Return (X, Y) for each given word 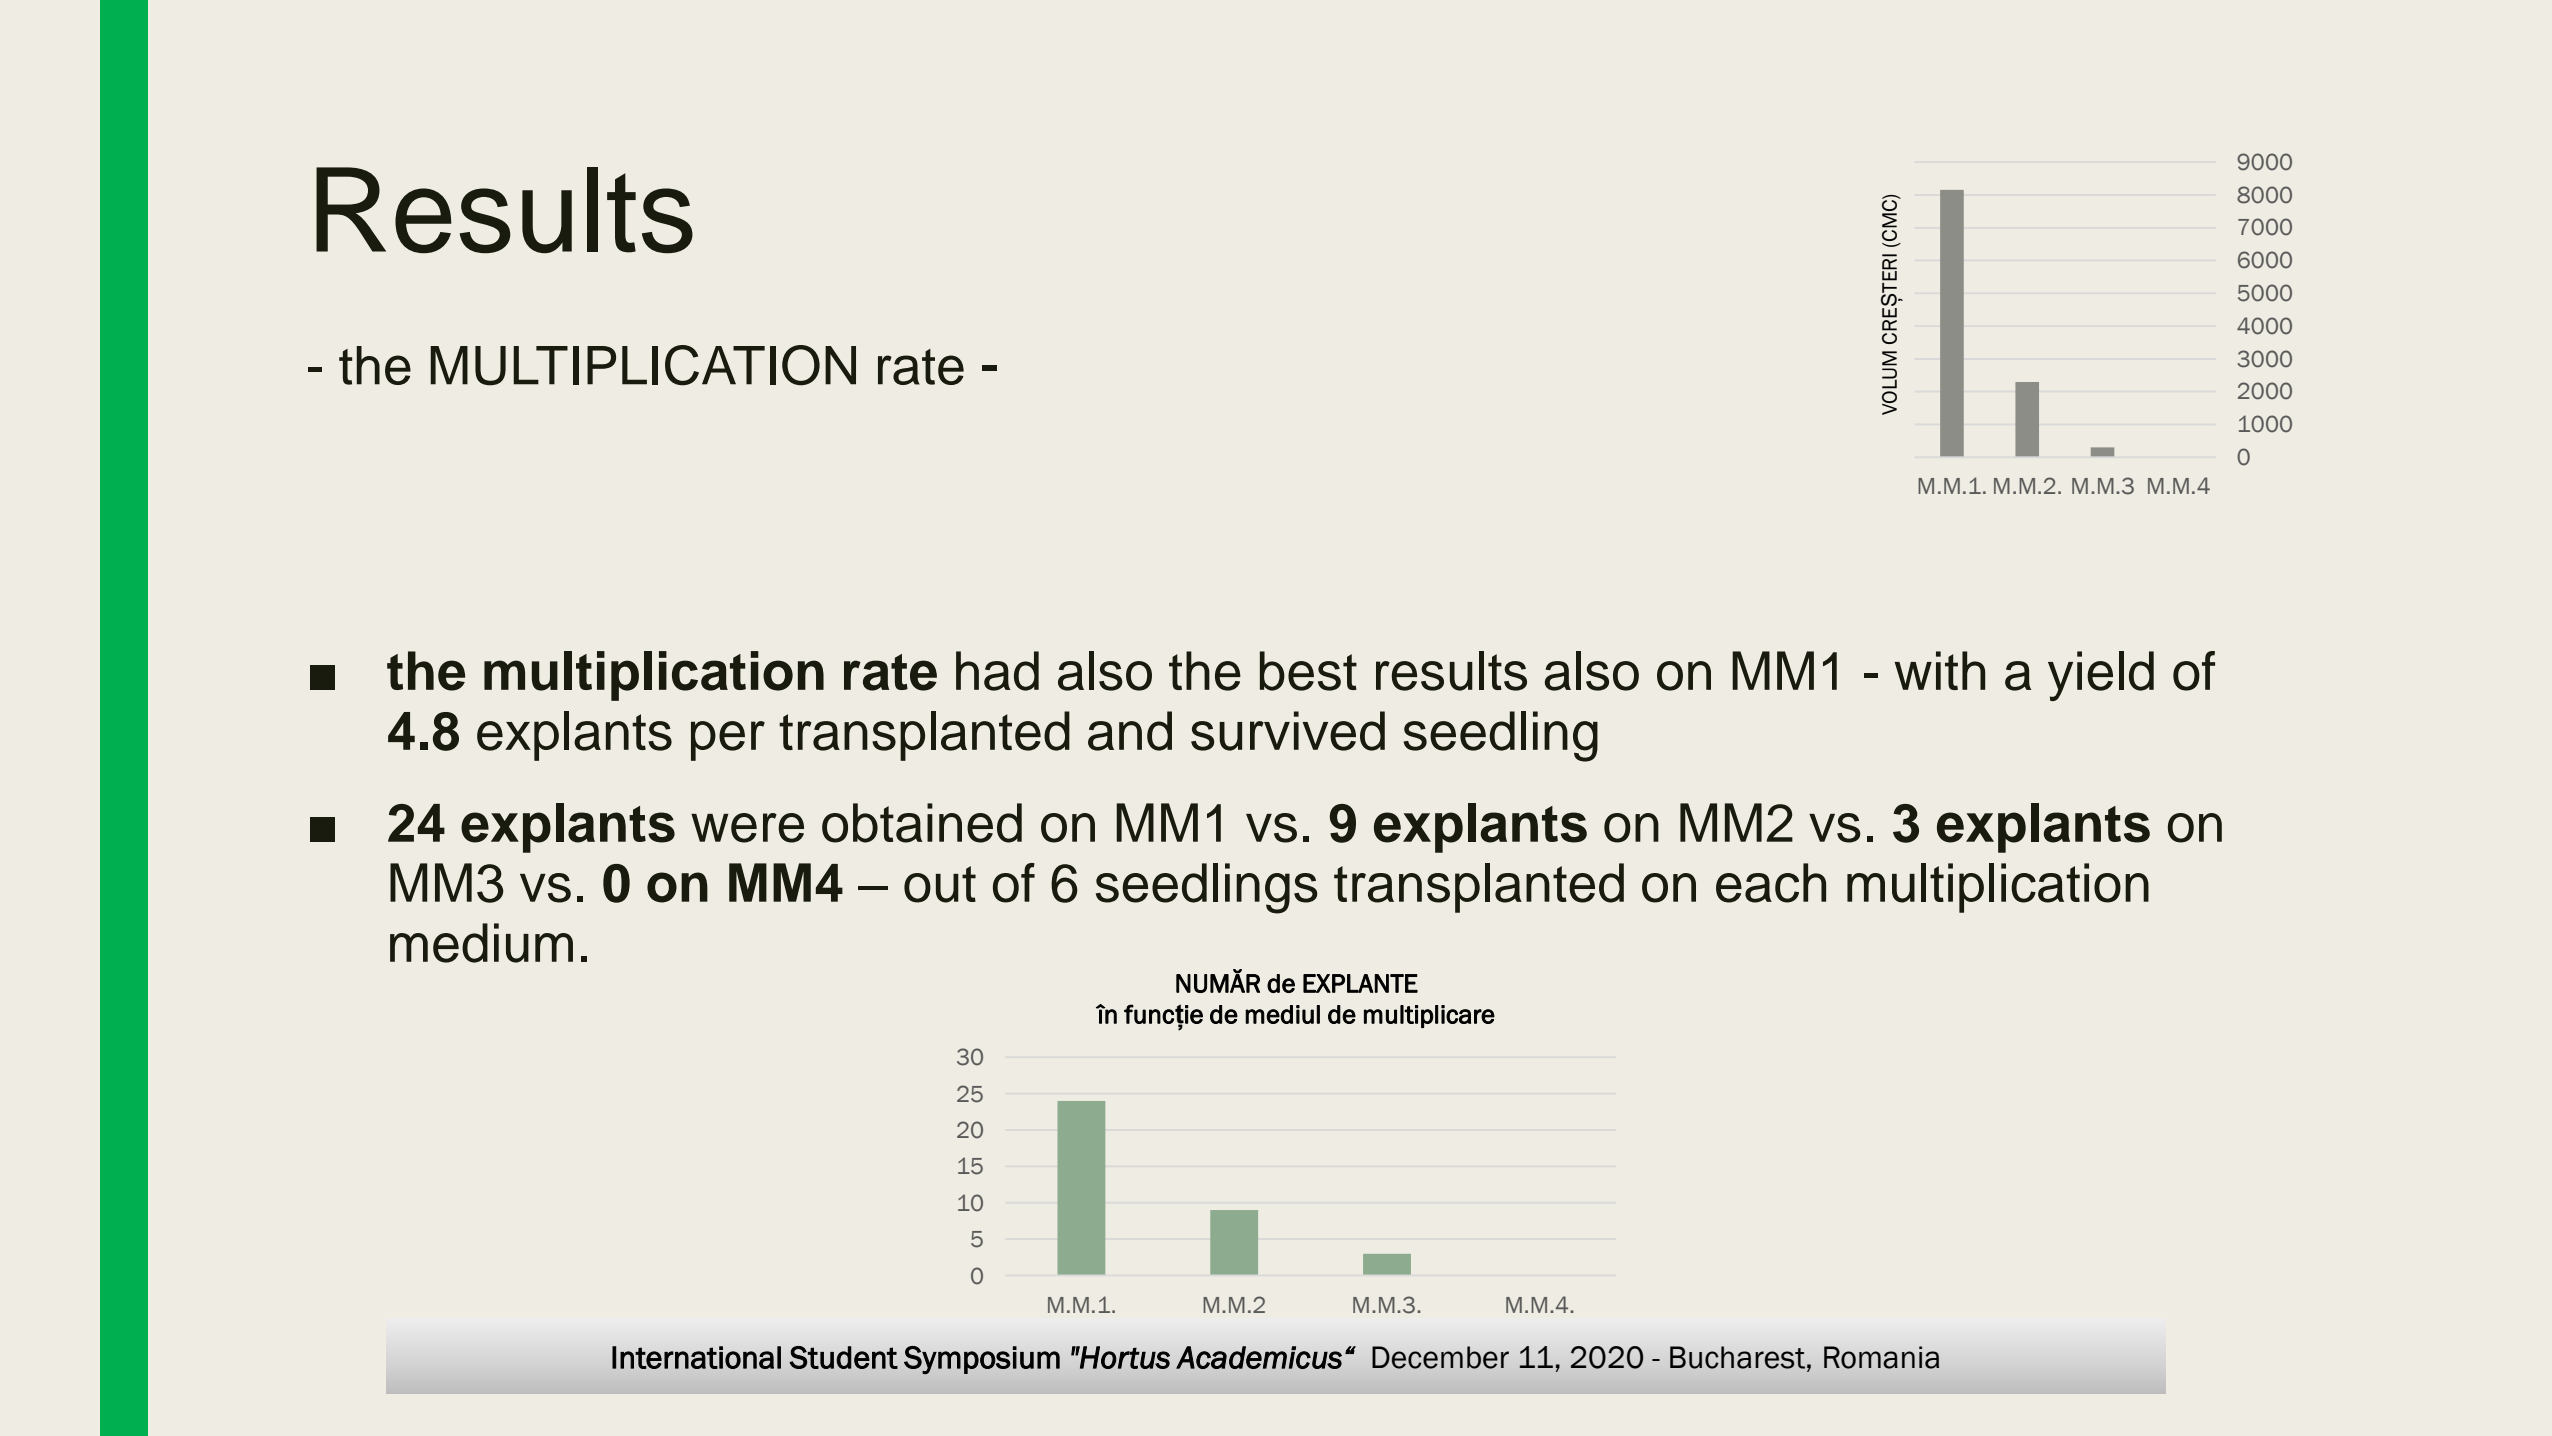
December (1440, 1357)
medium (481, 943)
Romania (1881, 1357)
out (940, 884)
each (1771, 883)
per (728, 741)
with (1940, 670)
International (696, 1357)
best (1308, 671)
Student (843, 1357)
